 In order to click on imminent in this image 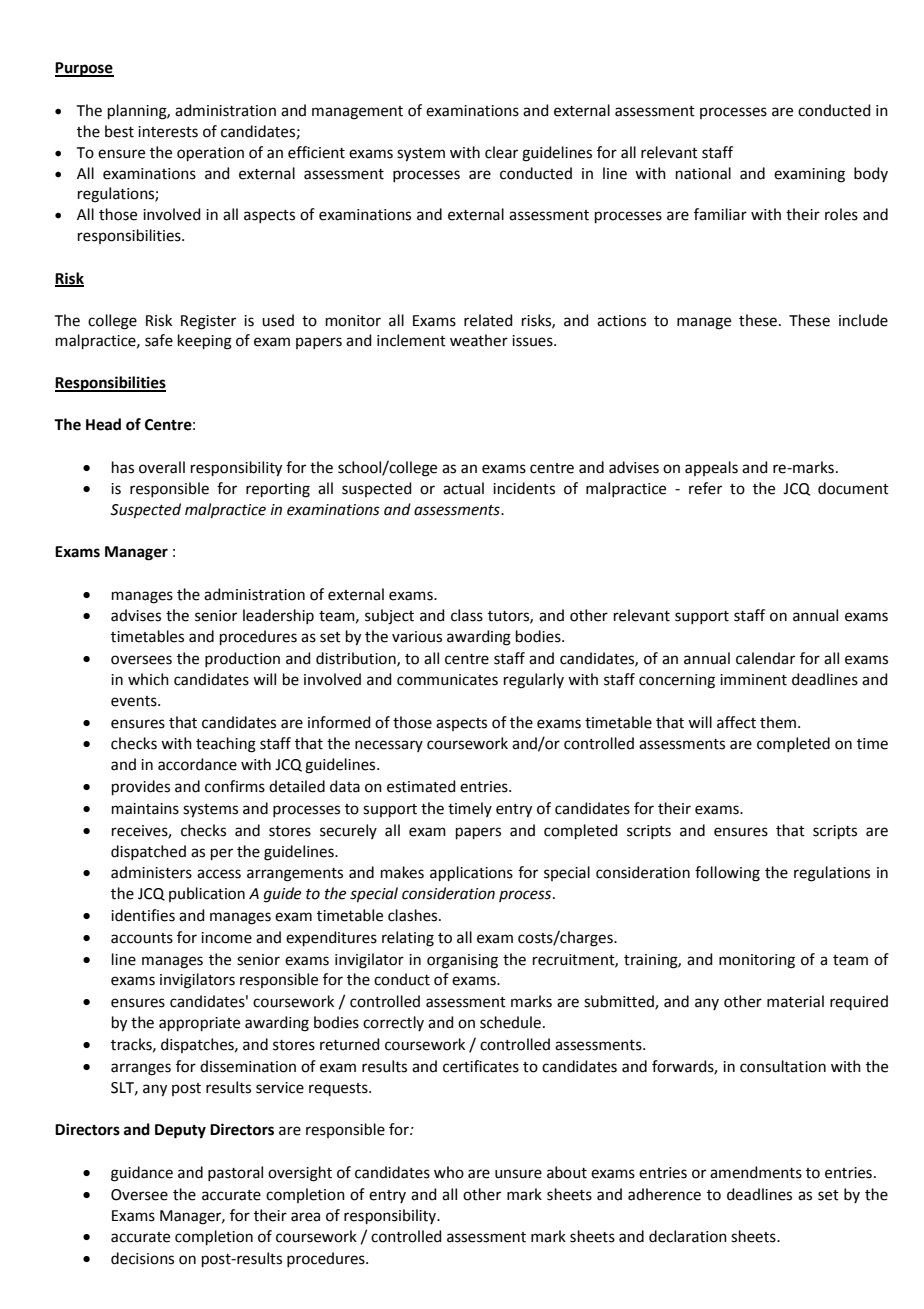, I will do `click(753, 680)`.
